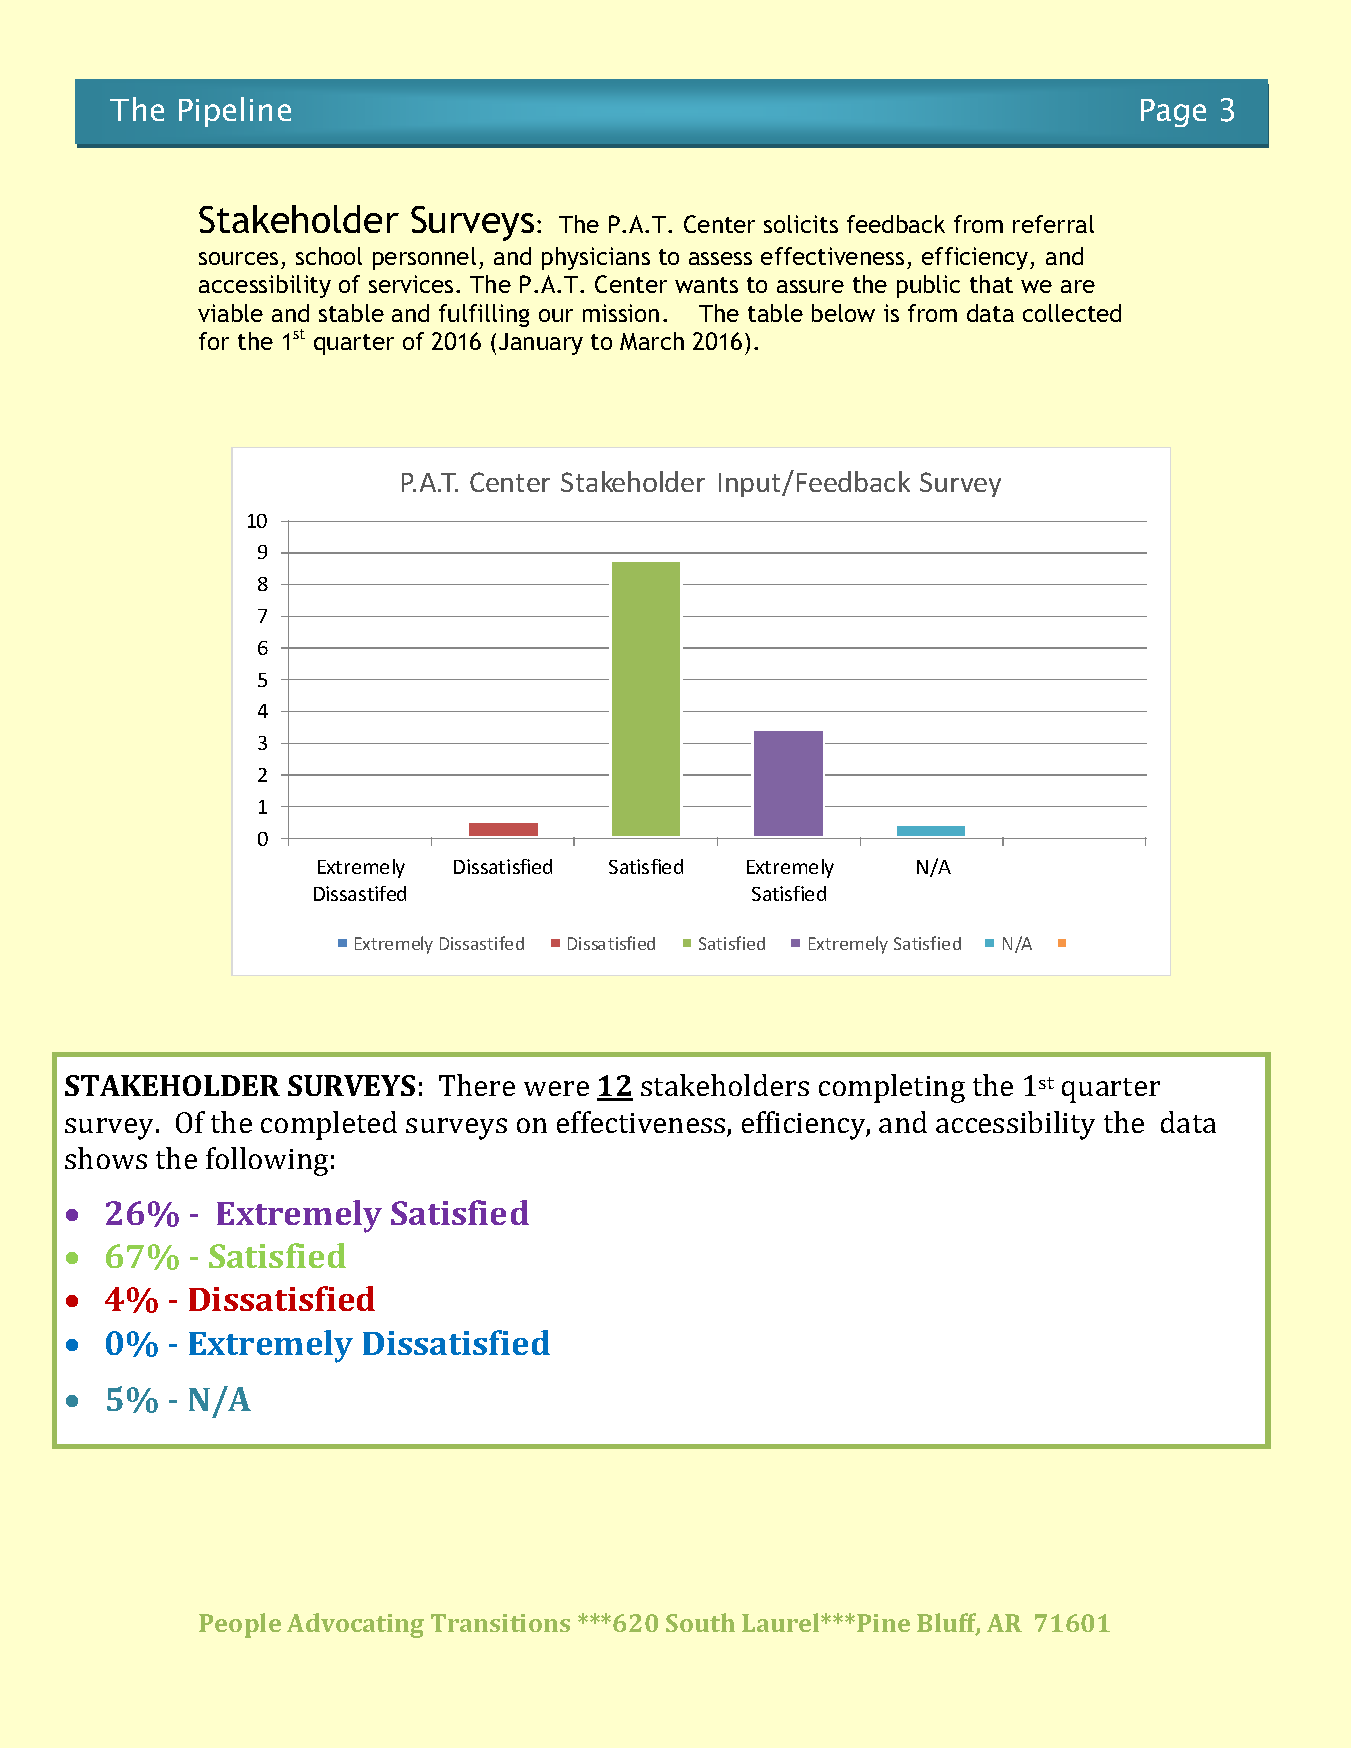 The width and height of the screenshot is (1351, 1748). I want to click on Pipeline, so click(235, 112).
